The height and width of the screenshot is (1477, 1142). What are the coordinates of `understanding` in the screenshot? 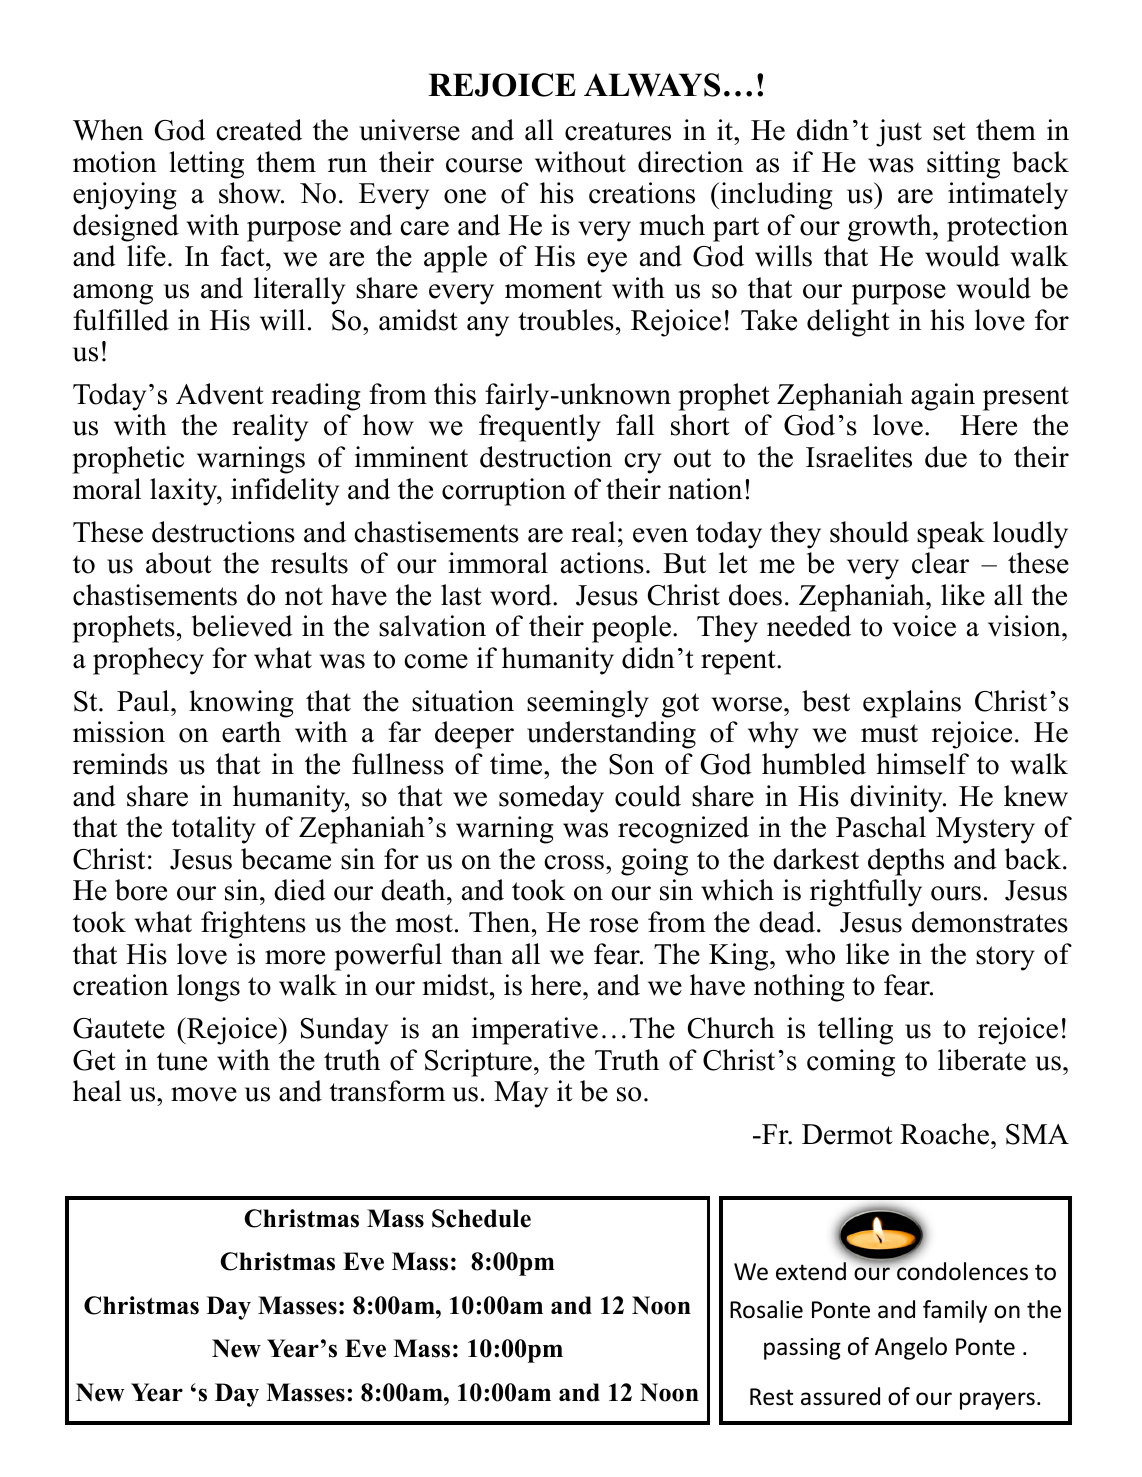 It's located at (611, 735).
